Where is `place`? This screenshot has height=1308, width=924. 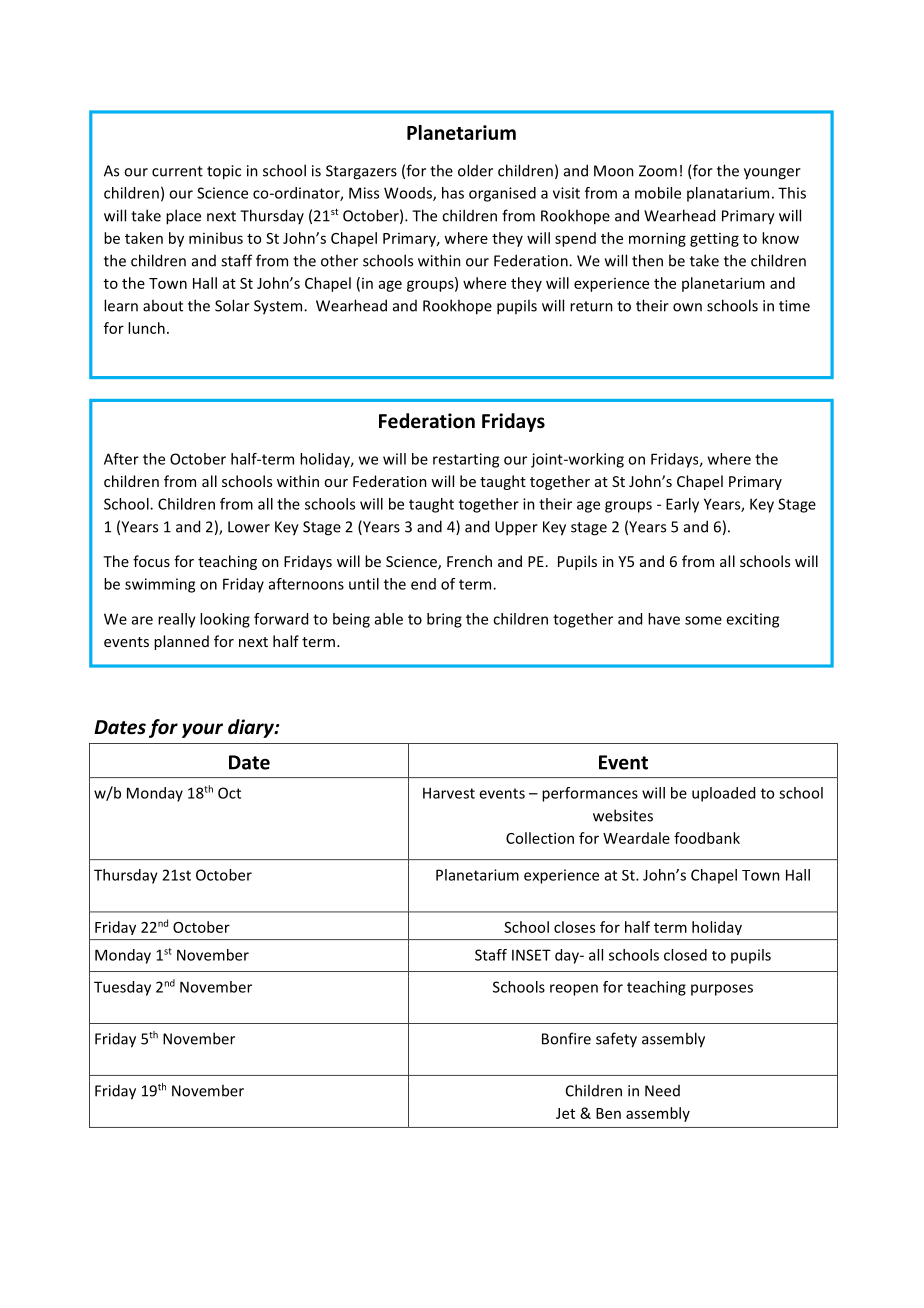
place is located at coordinates (183, 217).
